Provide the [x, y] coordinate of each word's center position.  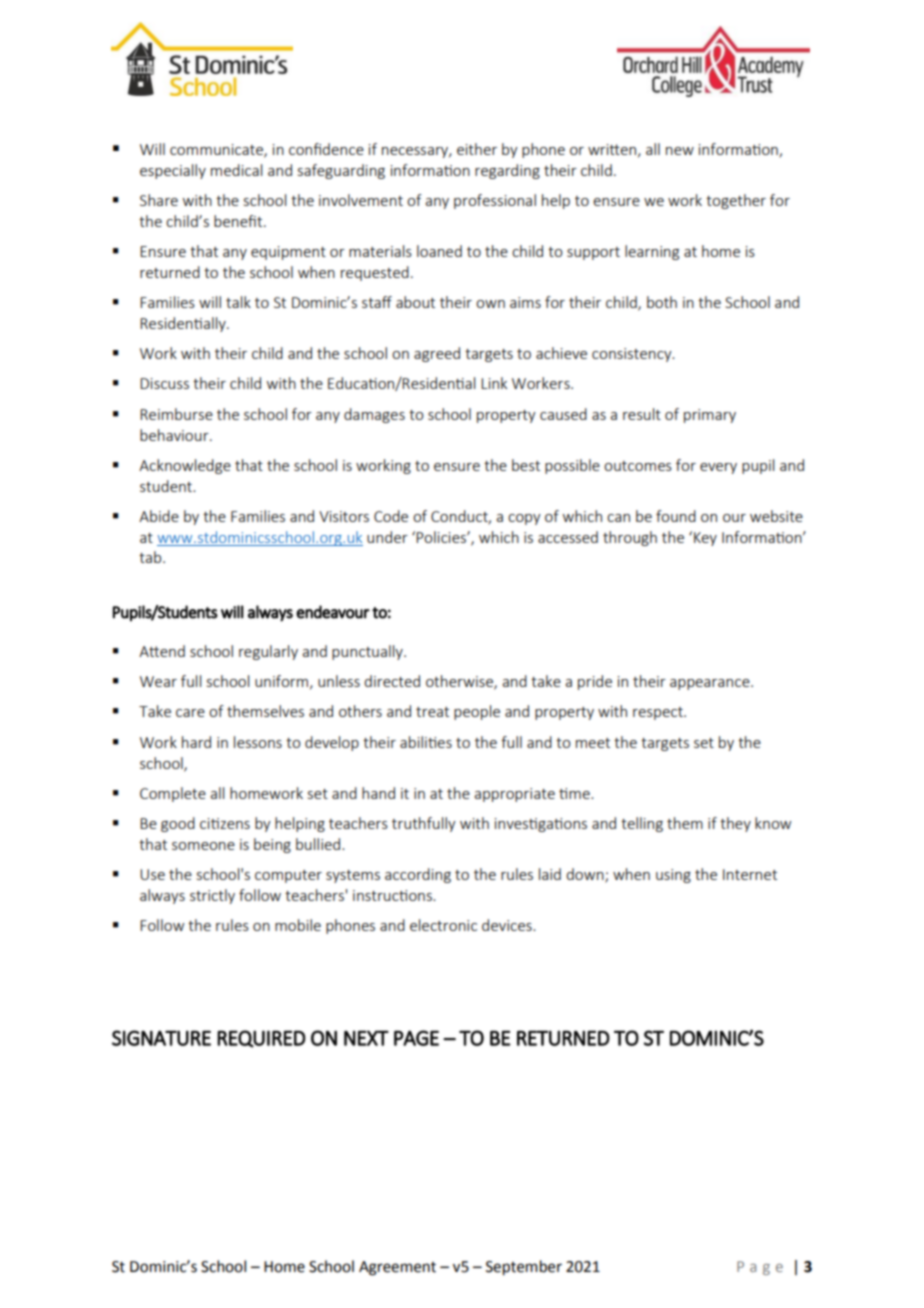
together [736, 201]
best [526, 465]
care [190, 713]
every [718, 468]
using [673, 876]
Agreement [397, 1268]
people [477, 712]
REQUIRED [261, 1039]
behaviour [175, 435]
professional [495, 201]
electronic [443, 925]
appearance [711, 684]
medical [236, 170]
